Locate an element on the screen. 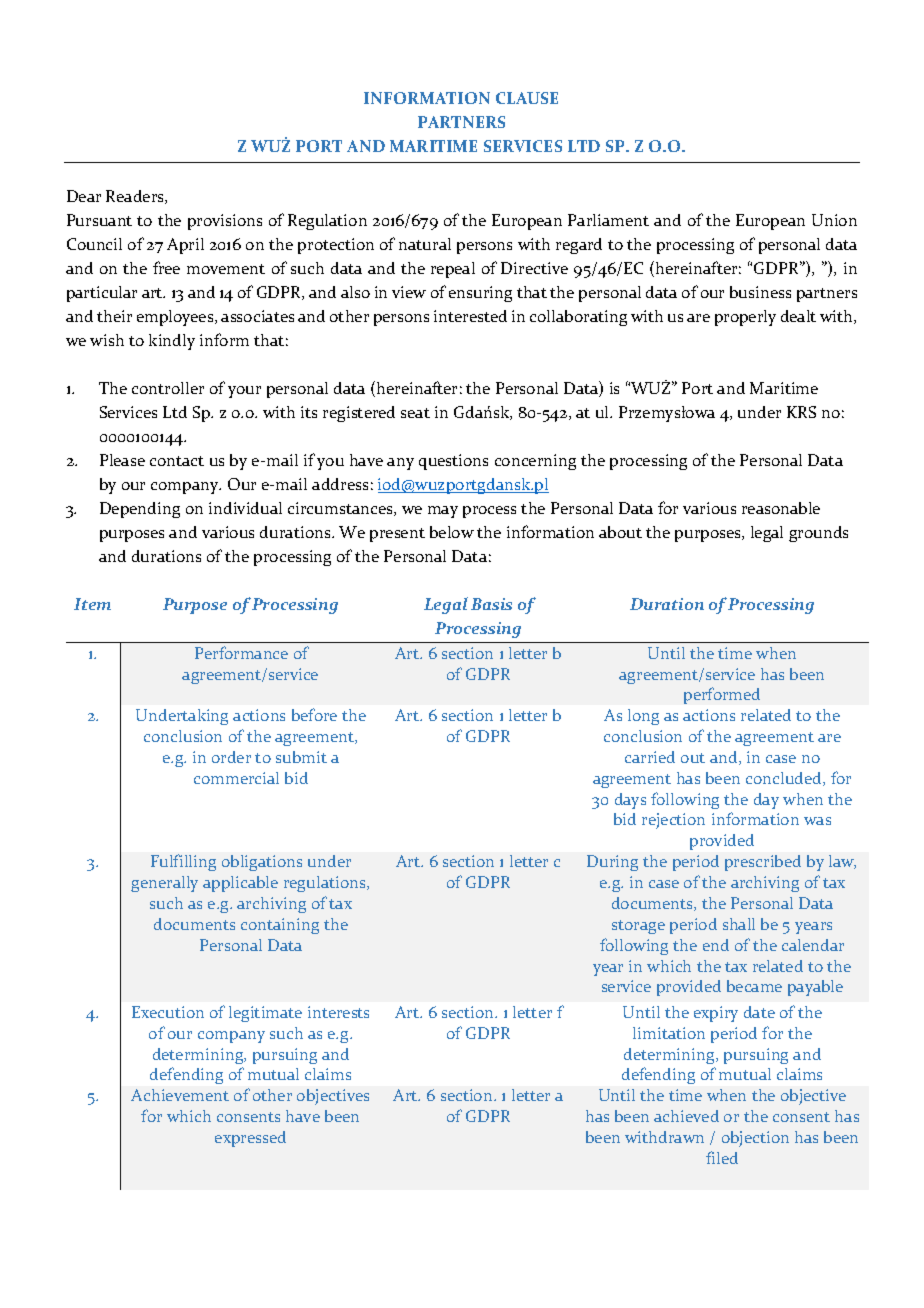 The height and width of the screenshot is (1308, 924). seat is located at coordinates (415, 413).
